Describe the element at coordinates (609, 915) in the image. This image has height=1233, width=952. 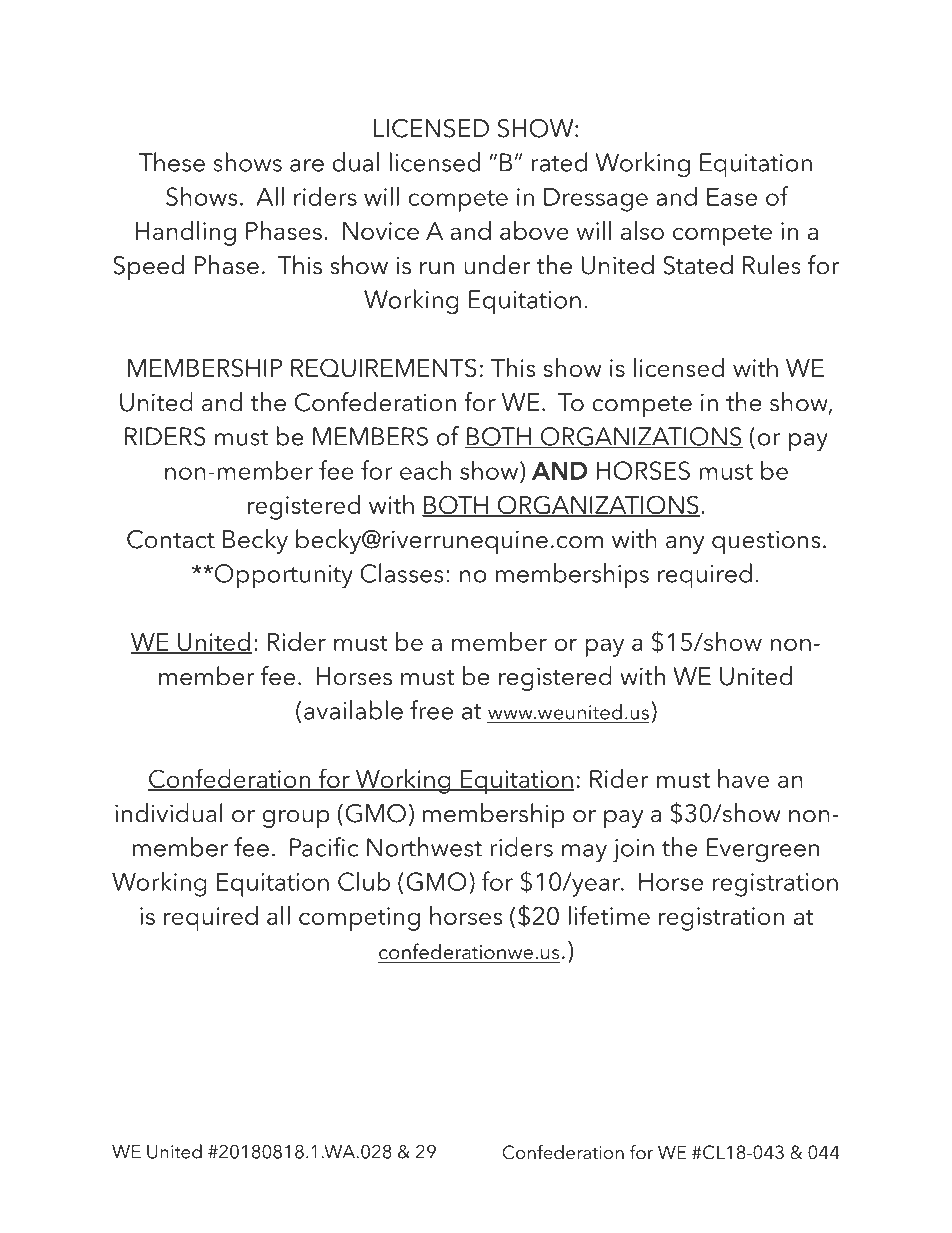
I see `lifetime` at that location.
